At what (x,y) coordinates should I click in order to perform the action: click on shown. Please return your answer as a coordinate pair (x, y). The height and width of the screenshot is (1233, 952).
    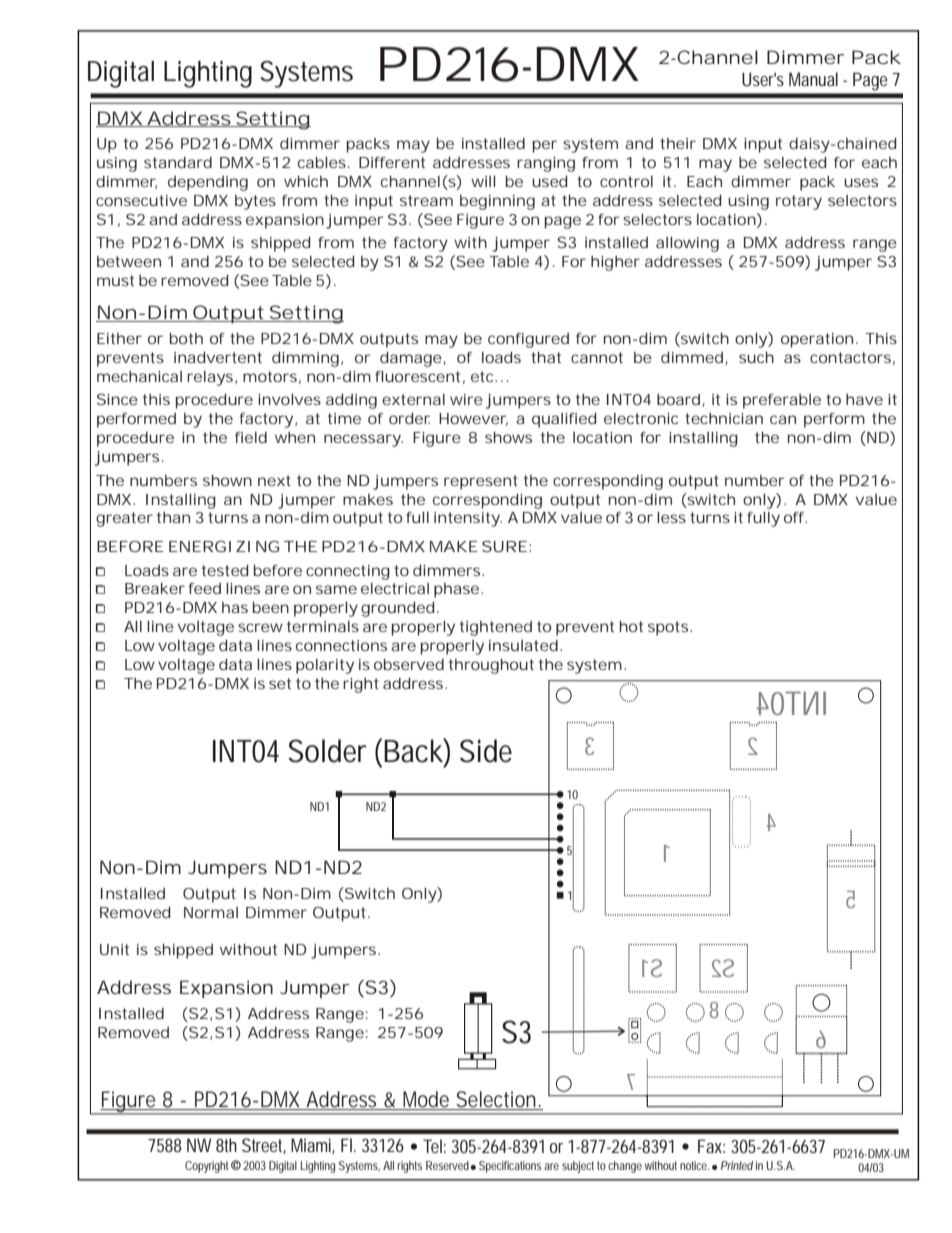
    Looking at the image, I should click on (227, 480).
